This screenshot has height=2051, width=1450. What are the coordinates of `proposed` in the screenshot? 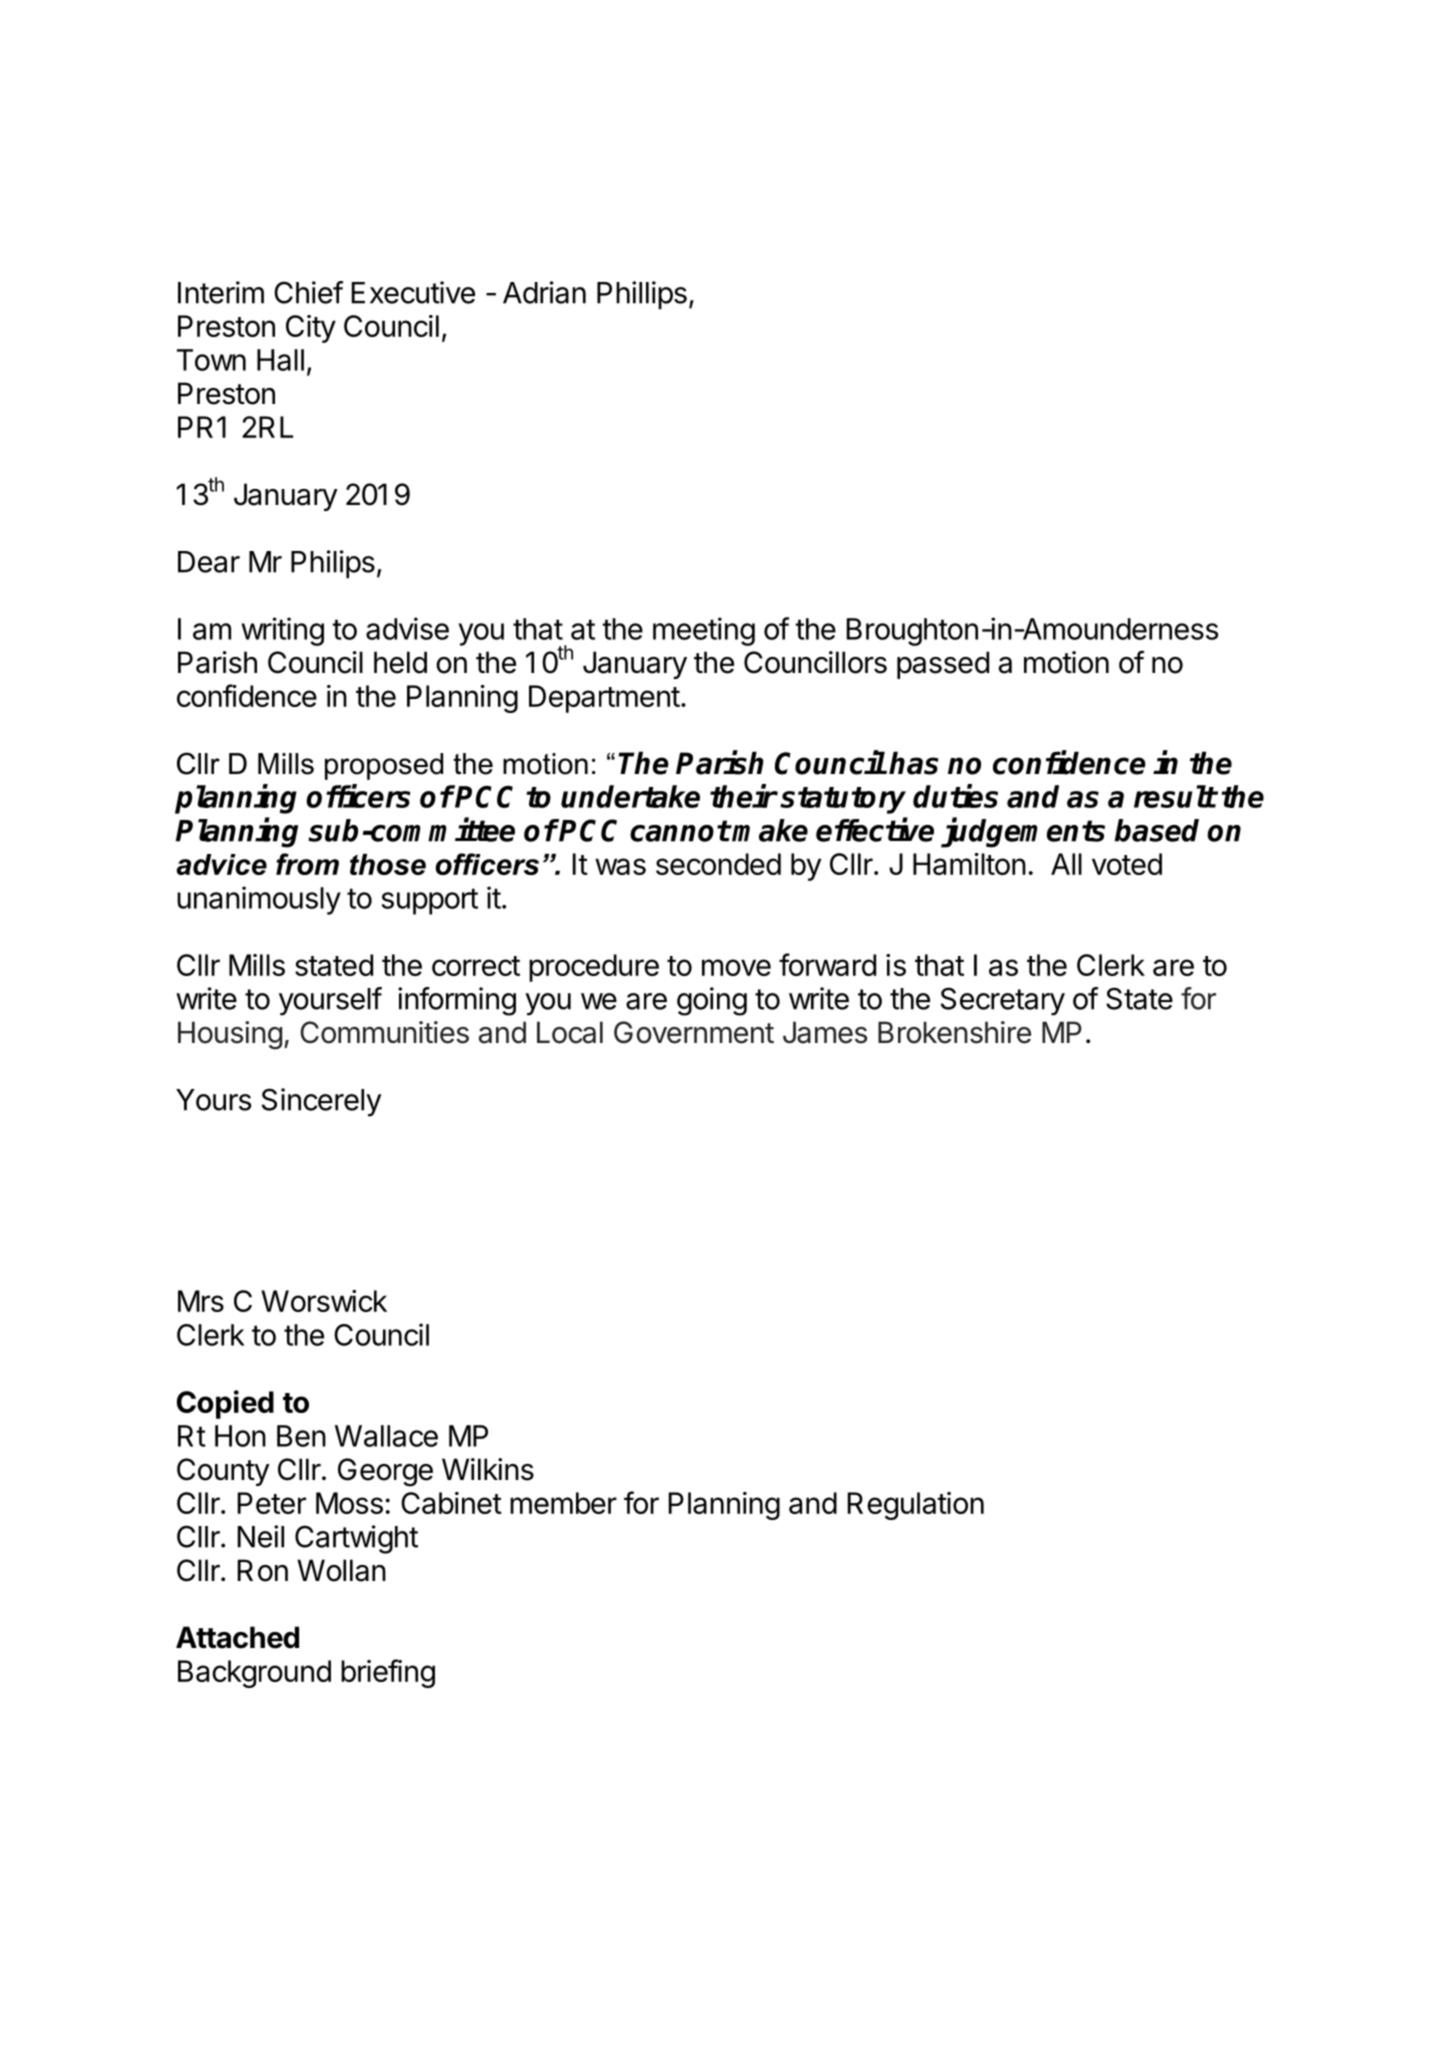 It's located at (384, 766).
